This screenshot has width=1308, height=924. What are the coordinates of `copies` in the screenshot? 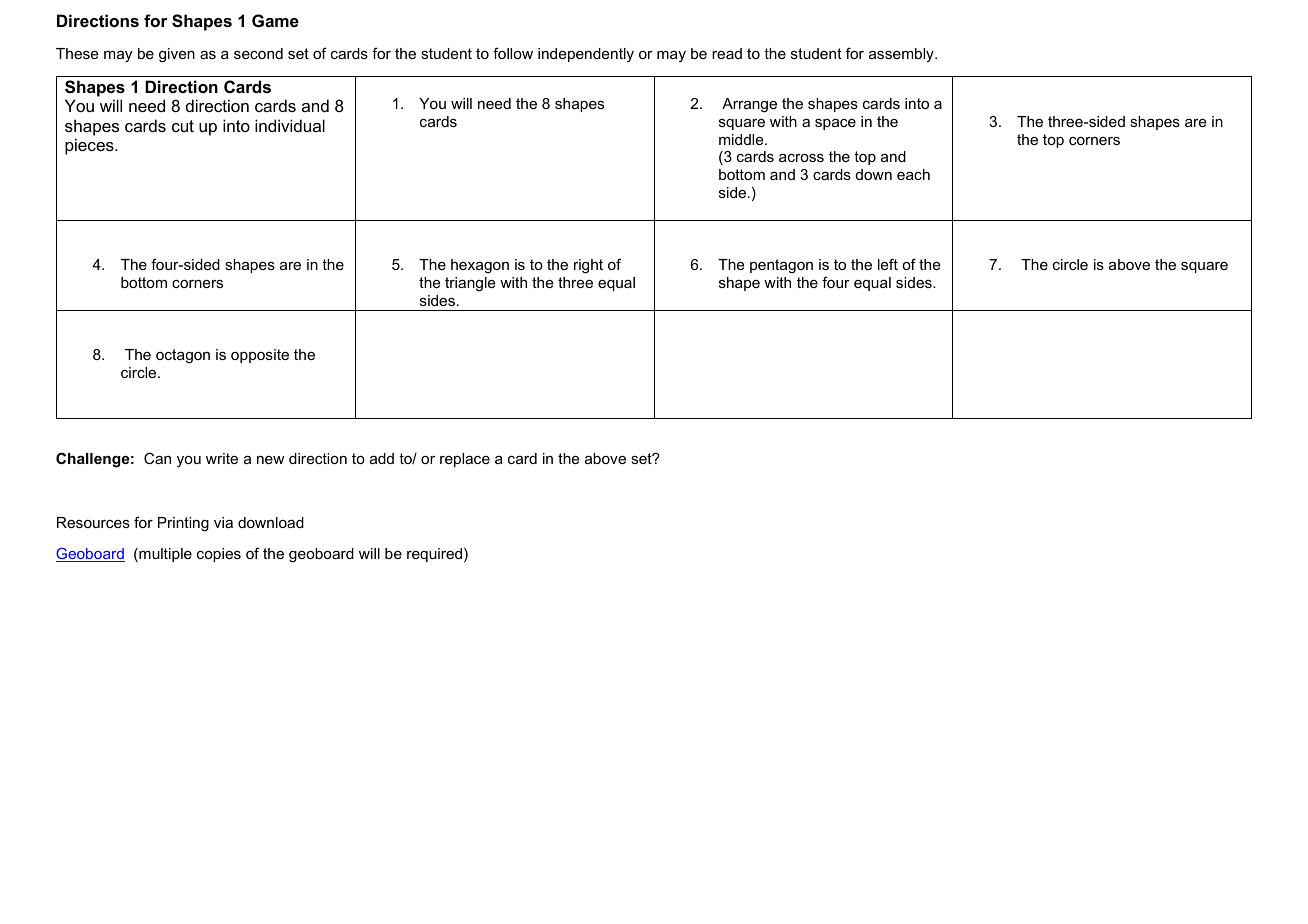 It's located at (219, 555).
